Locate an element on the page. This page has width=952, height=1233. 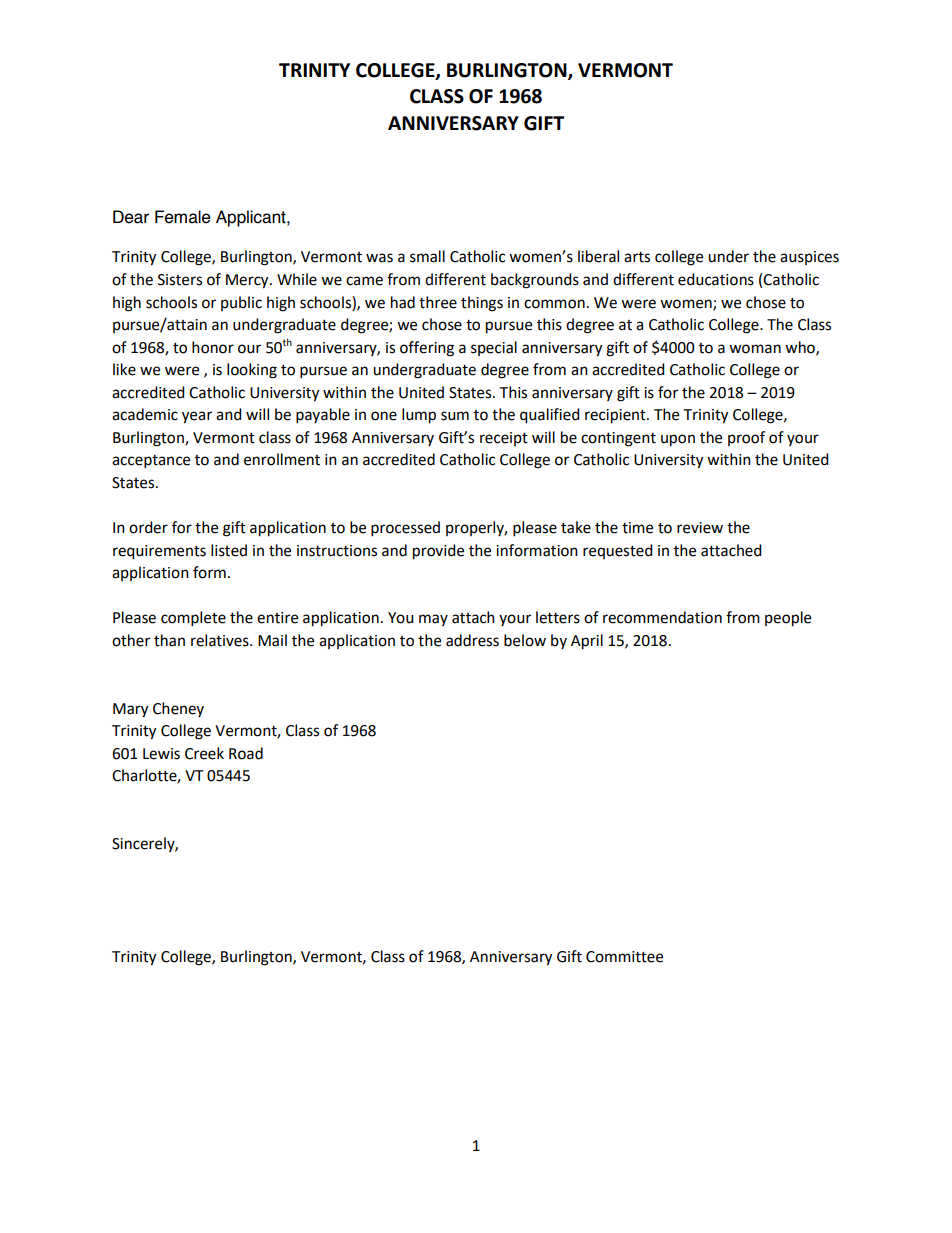
acceptance is located at coordinates (151, 462).
